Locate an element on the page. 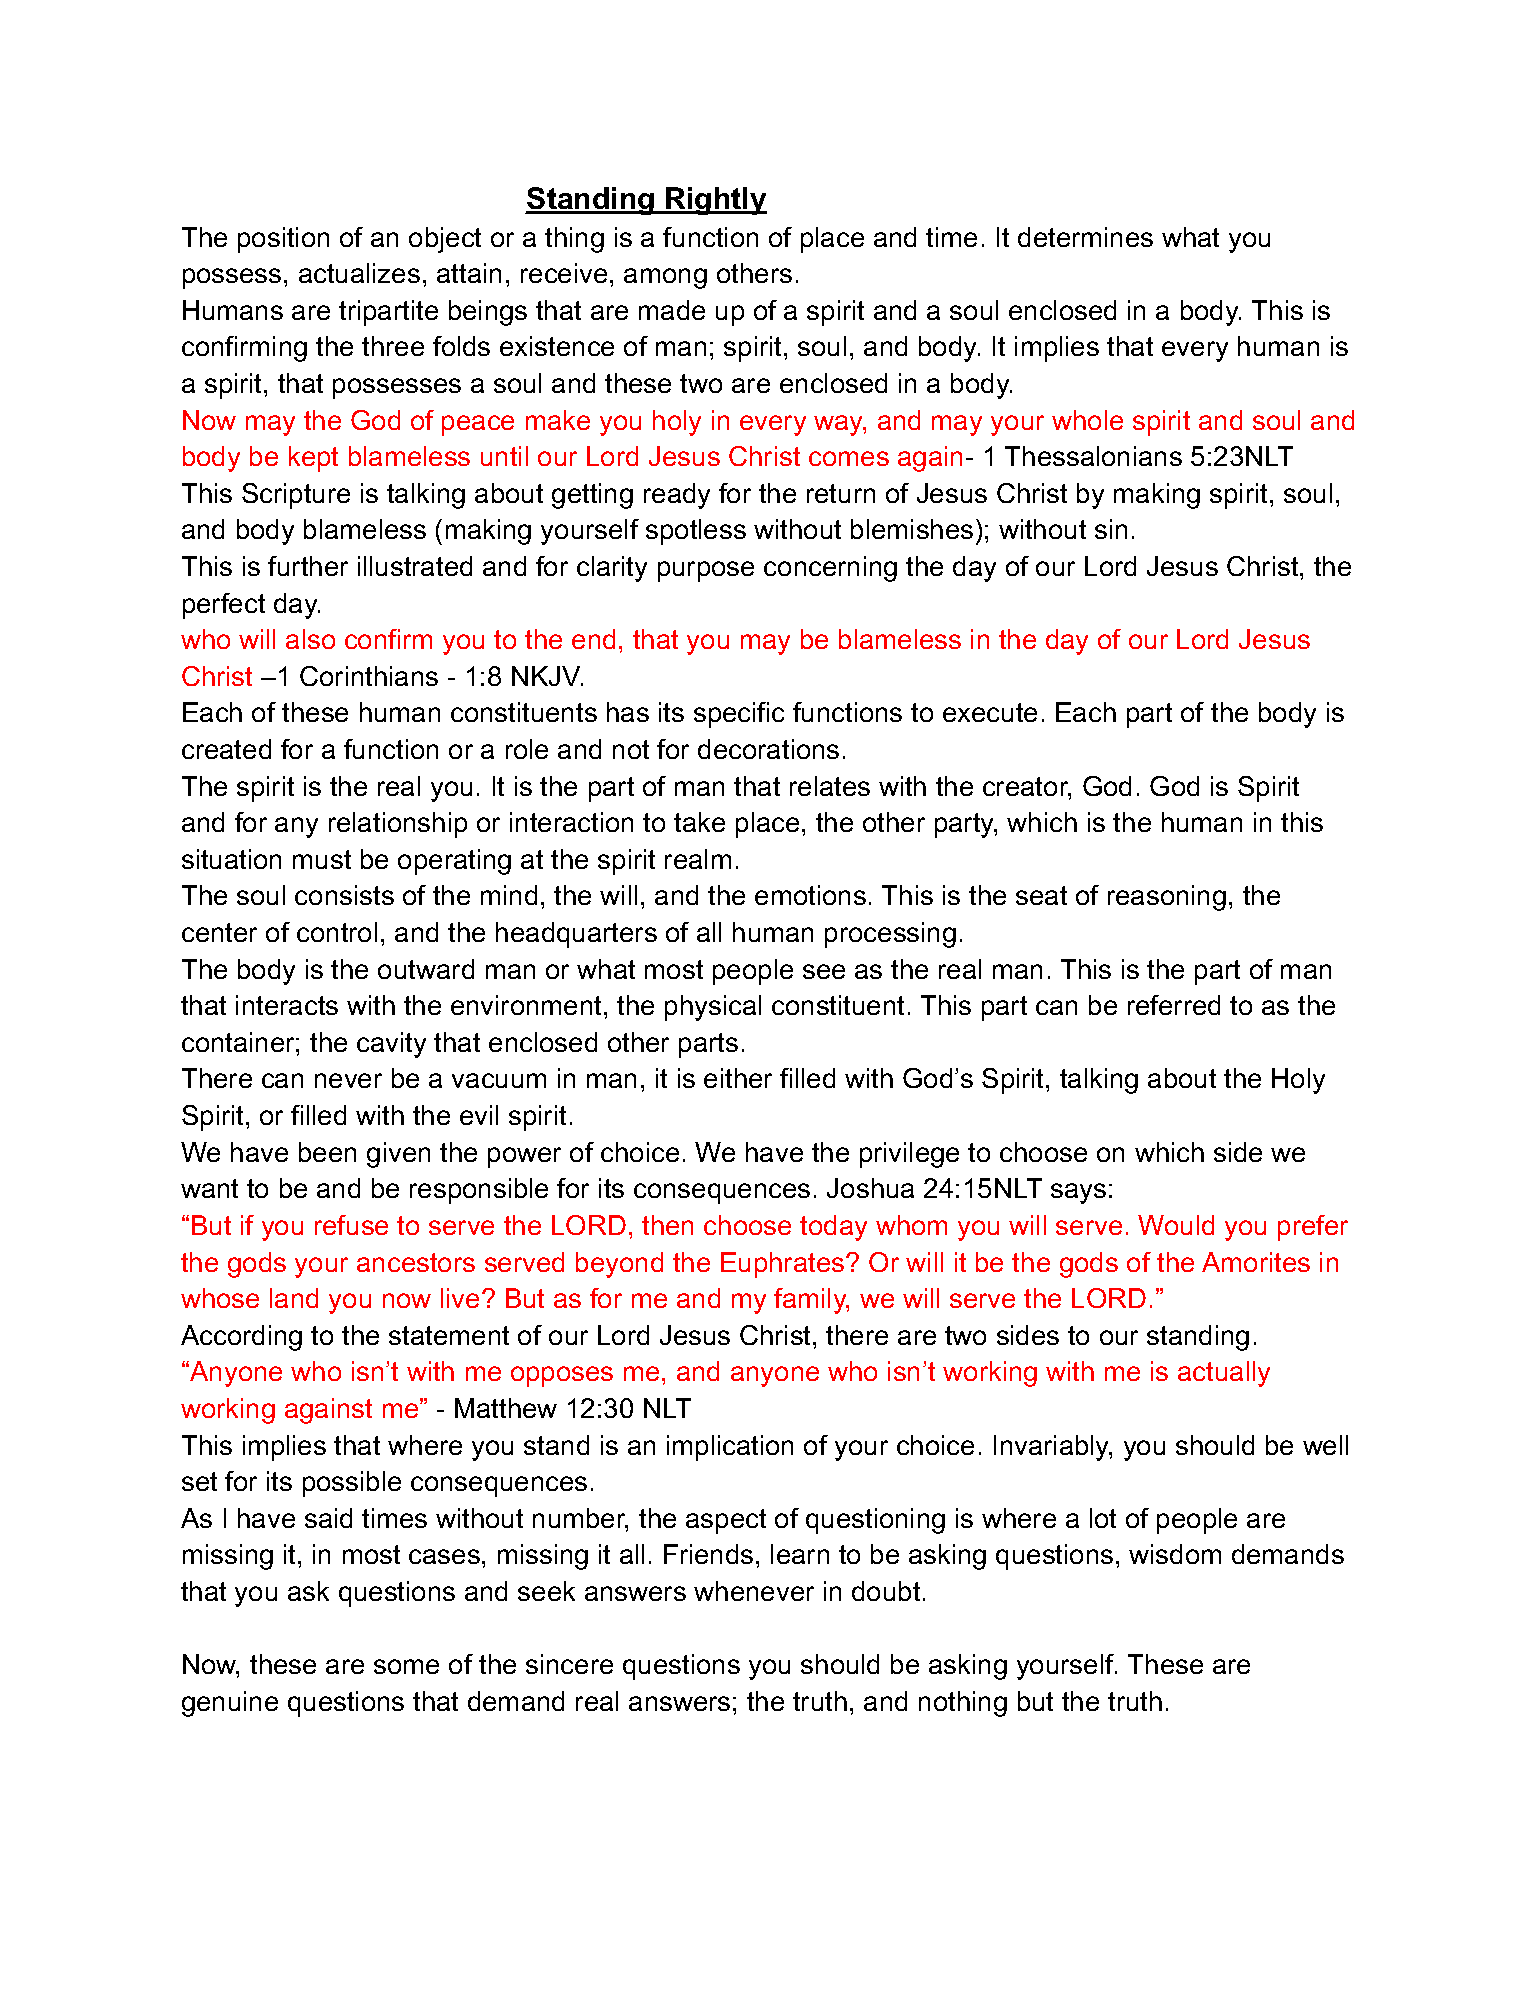  Rightly is located at coordinates (715, 201).
